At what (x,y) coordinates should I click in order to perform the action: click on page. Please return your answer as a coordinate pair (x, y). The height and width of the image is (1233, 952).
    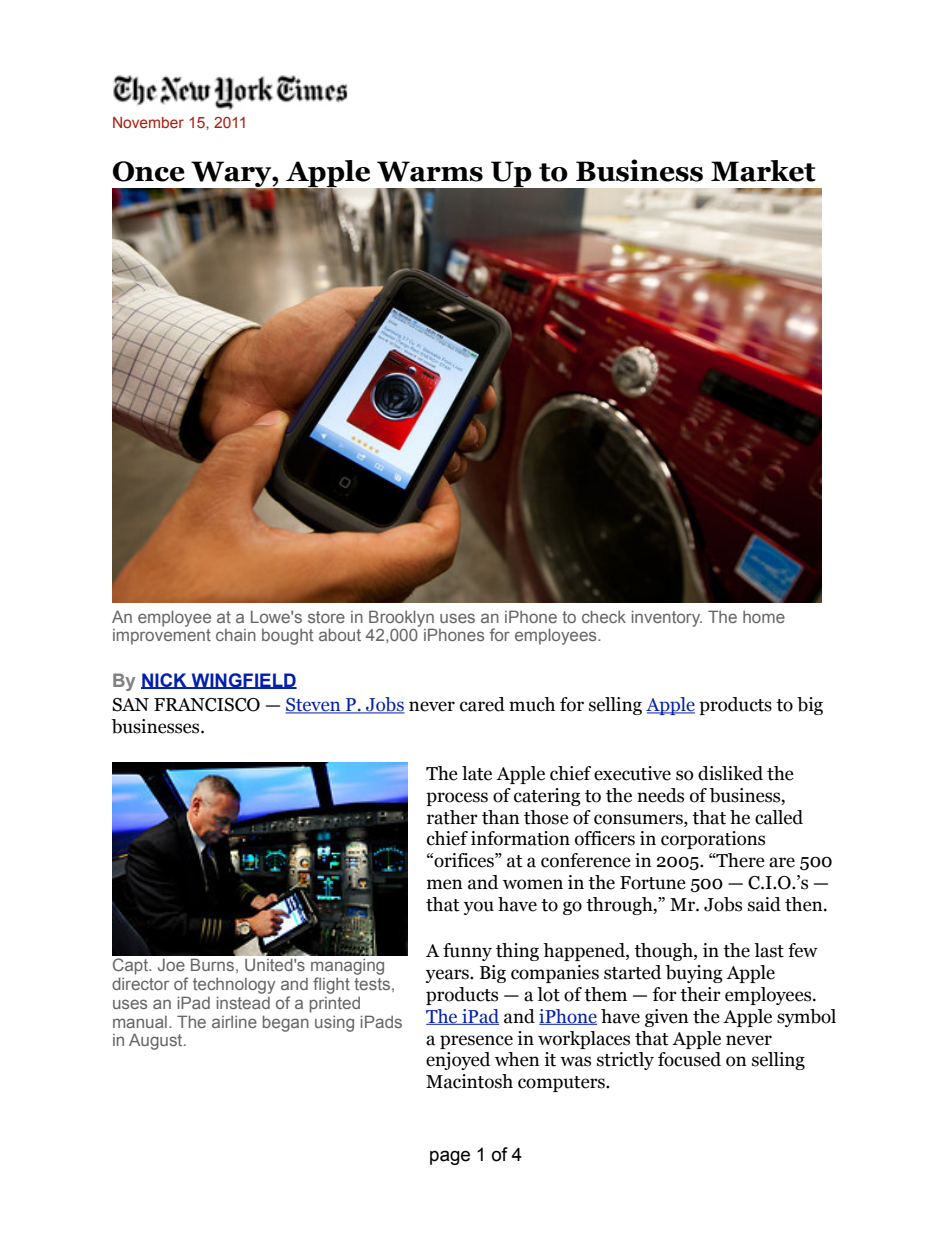
    Looking at the image, I should click on (450, 1157).
